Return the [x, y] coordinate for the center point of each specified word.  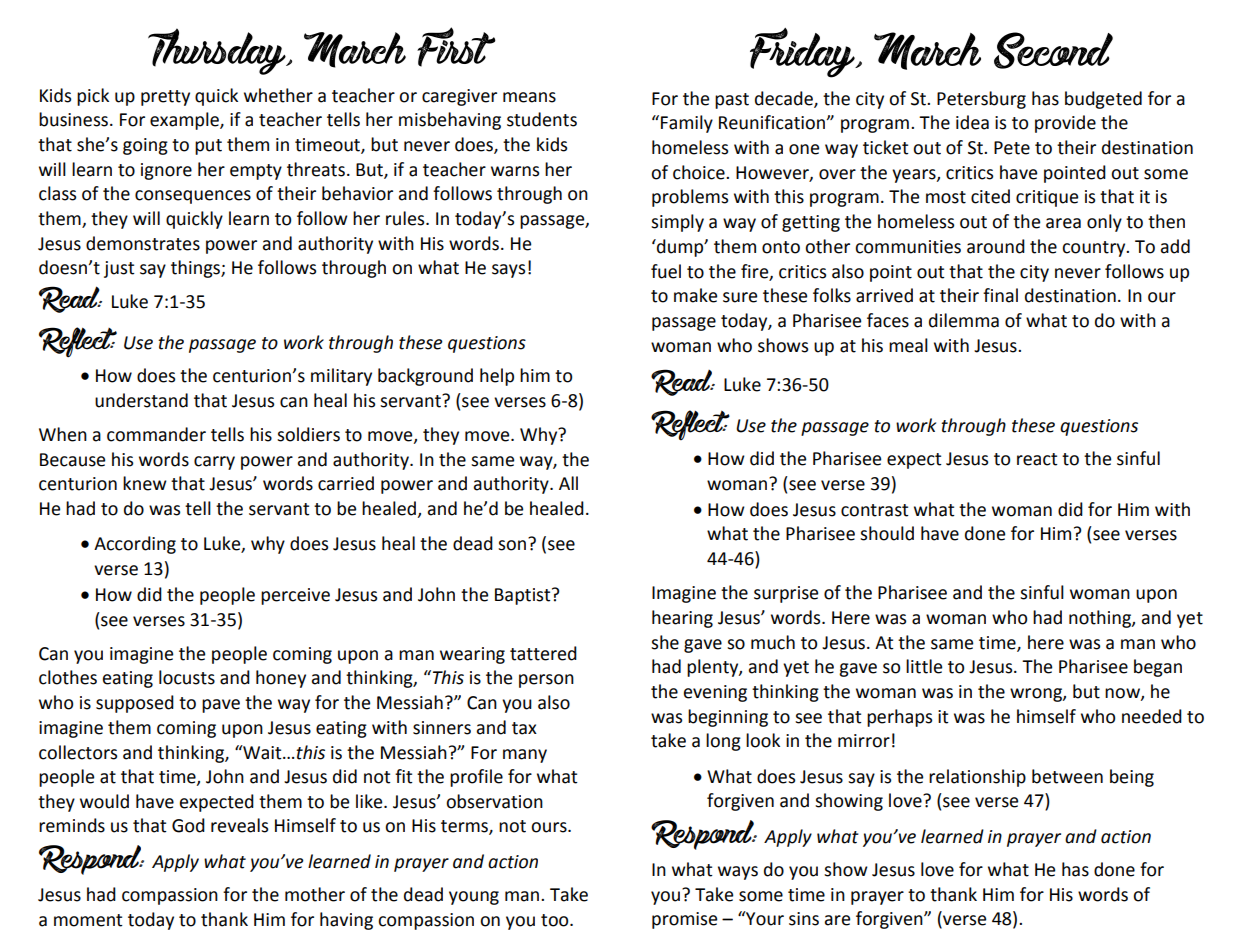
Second [1053, 50]
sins [804, 919]
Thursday [218, 51]
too [556, 920]
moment [88, 920]
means [529, 97]
